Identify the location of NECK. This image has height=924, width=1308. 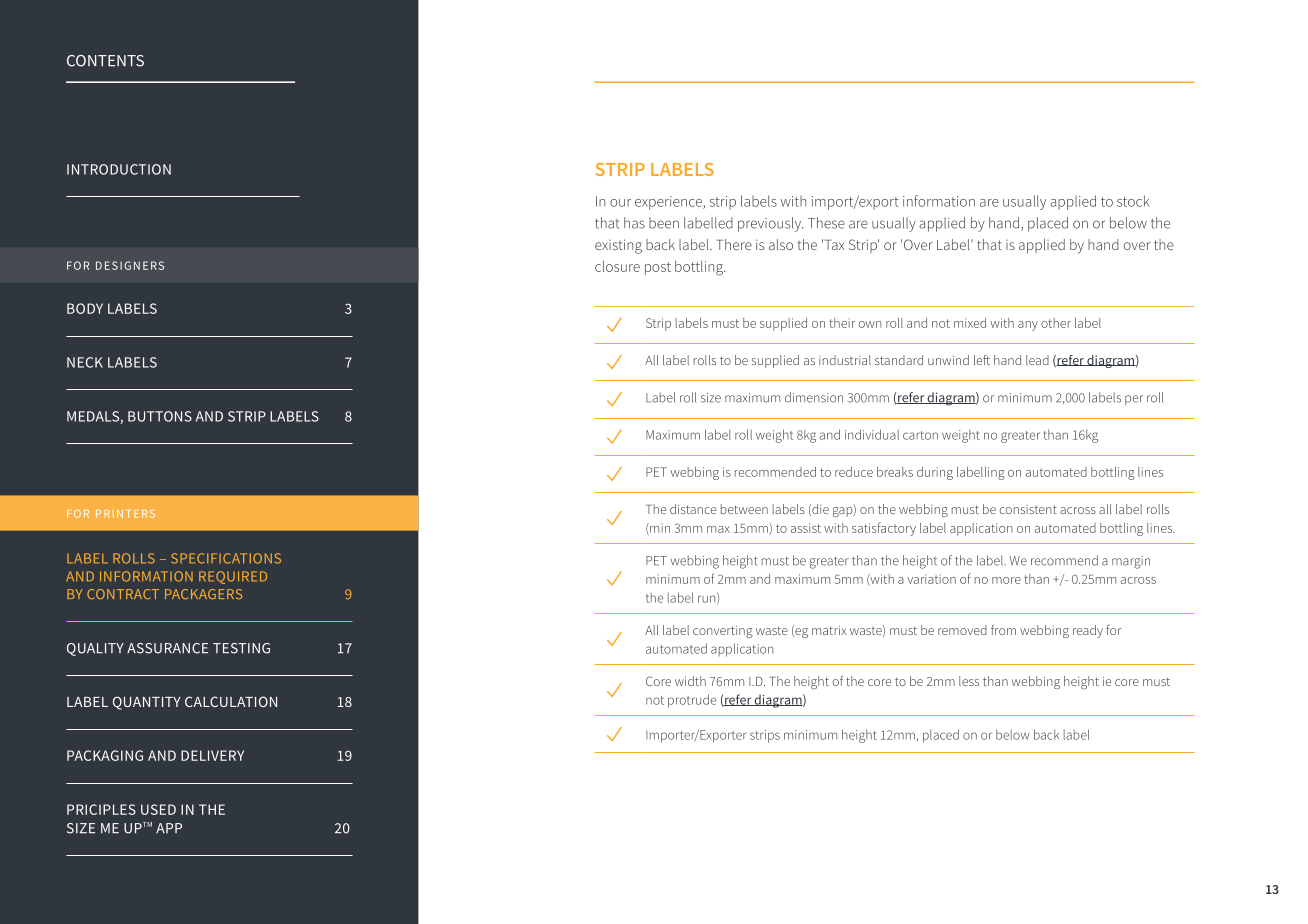
(85, 362).
